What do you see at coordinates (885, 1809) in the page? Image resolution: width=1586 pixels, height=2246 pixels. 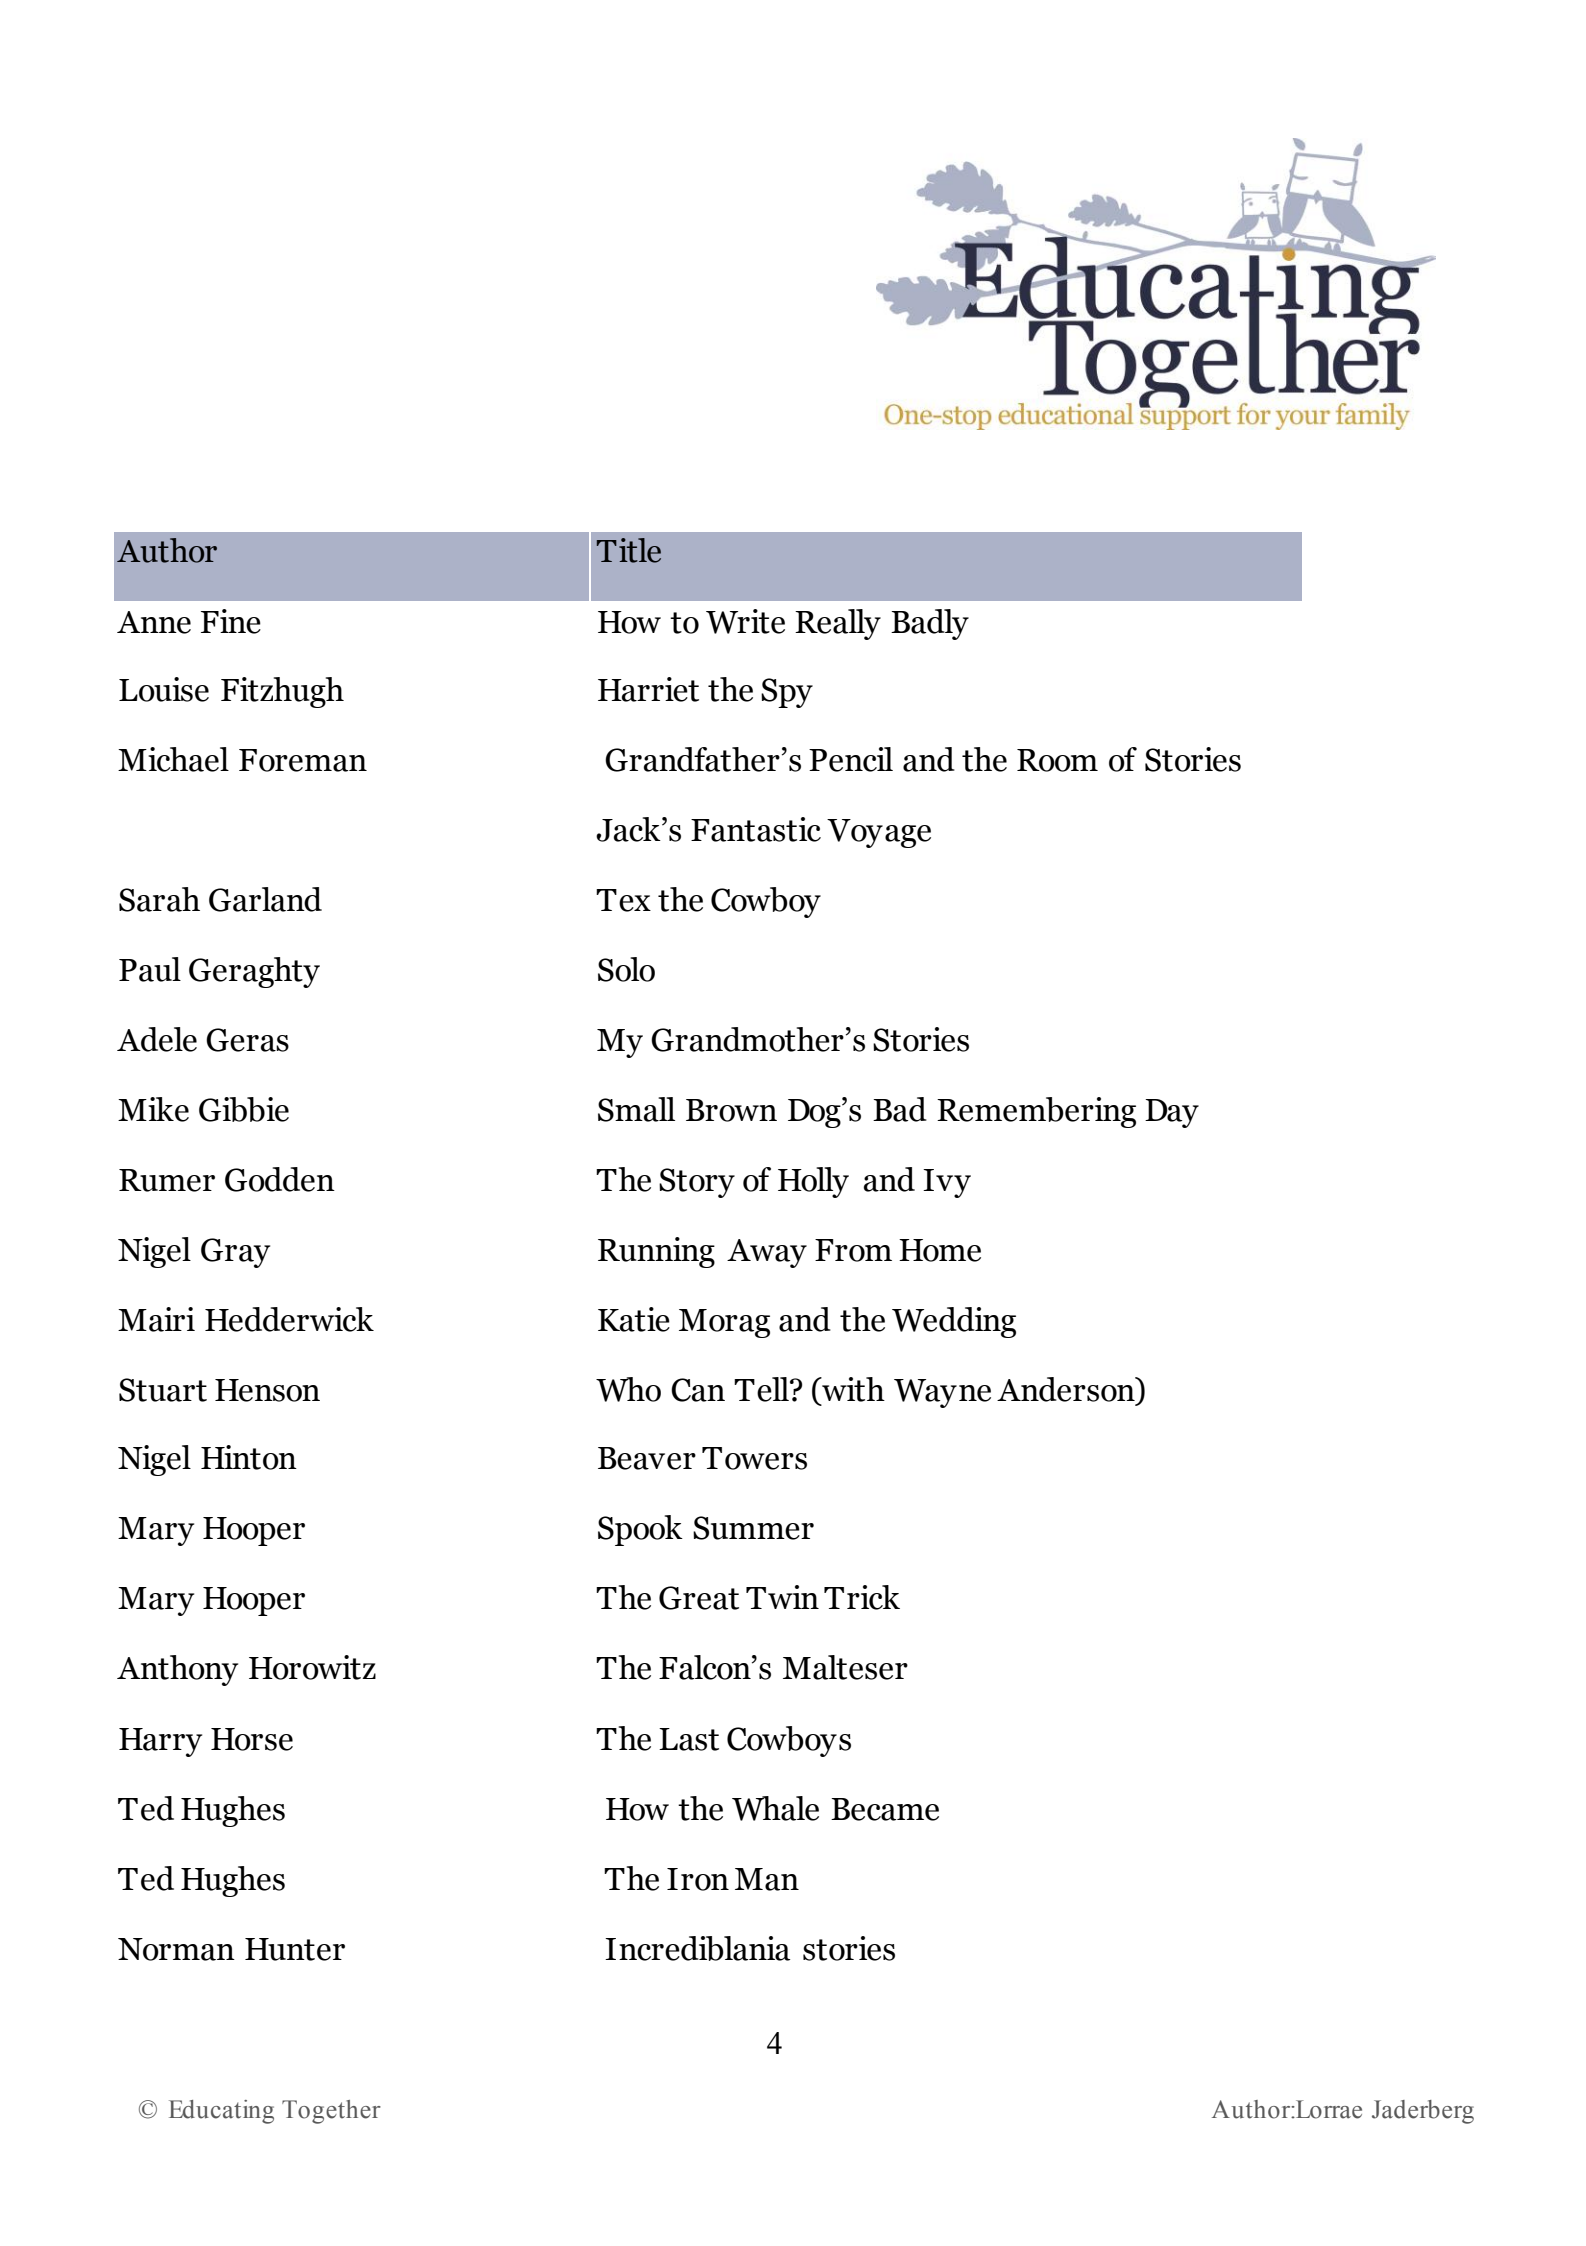 I see `Became` at bounding box center [885, 1809].
